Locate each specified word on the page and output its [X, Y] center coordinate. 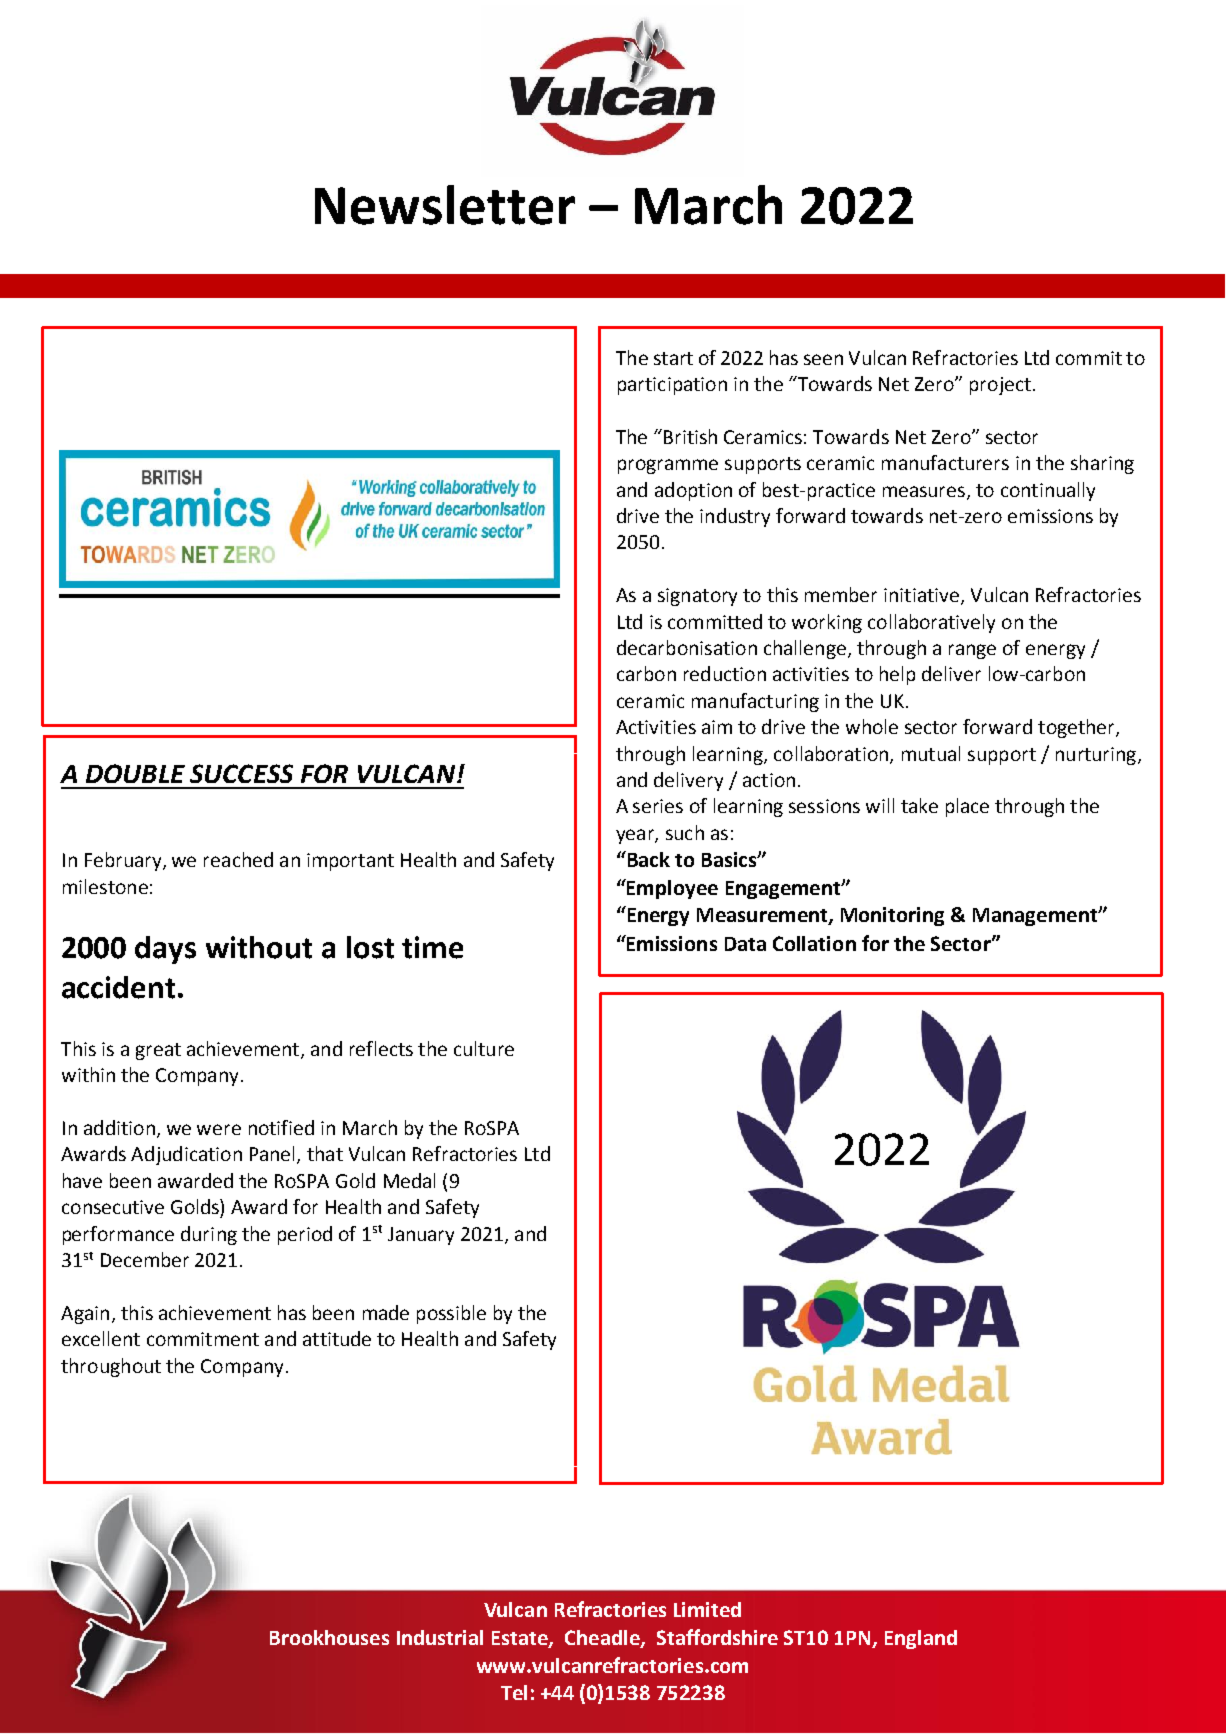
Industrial [440, 1637]
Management [1036, 917]
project [1000, 386]
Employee [671, 889]
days [165, 950]
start [673, 358]
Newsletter [445, 205]
